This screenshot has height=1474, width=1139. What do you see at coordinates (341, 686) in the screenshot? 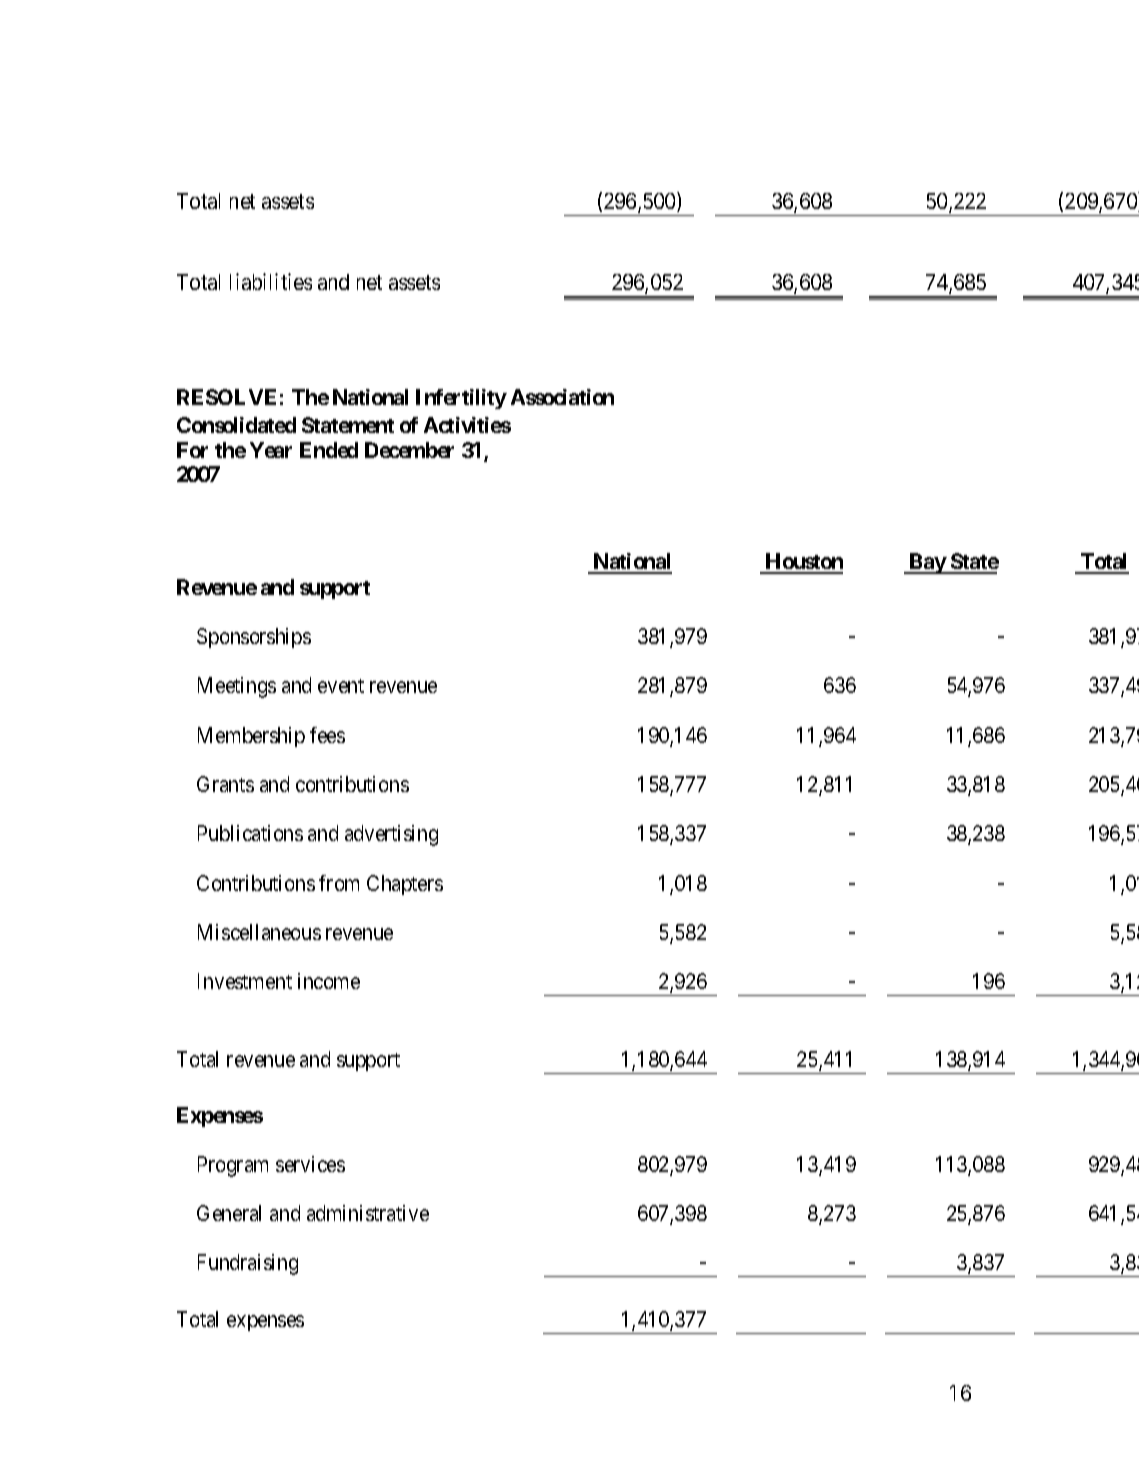
I see `event` at bounding box center [341, 686].
